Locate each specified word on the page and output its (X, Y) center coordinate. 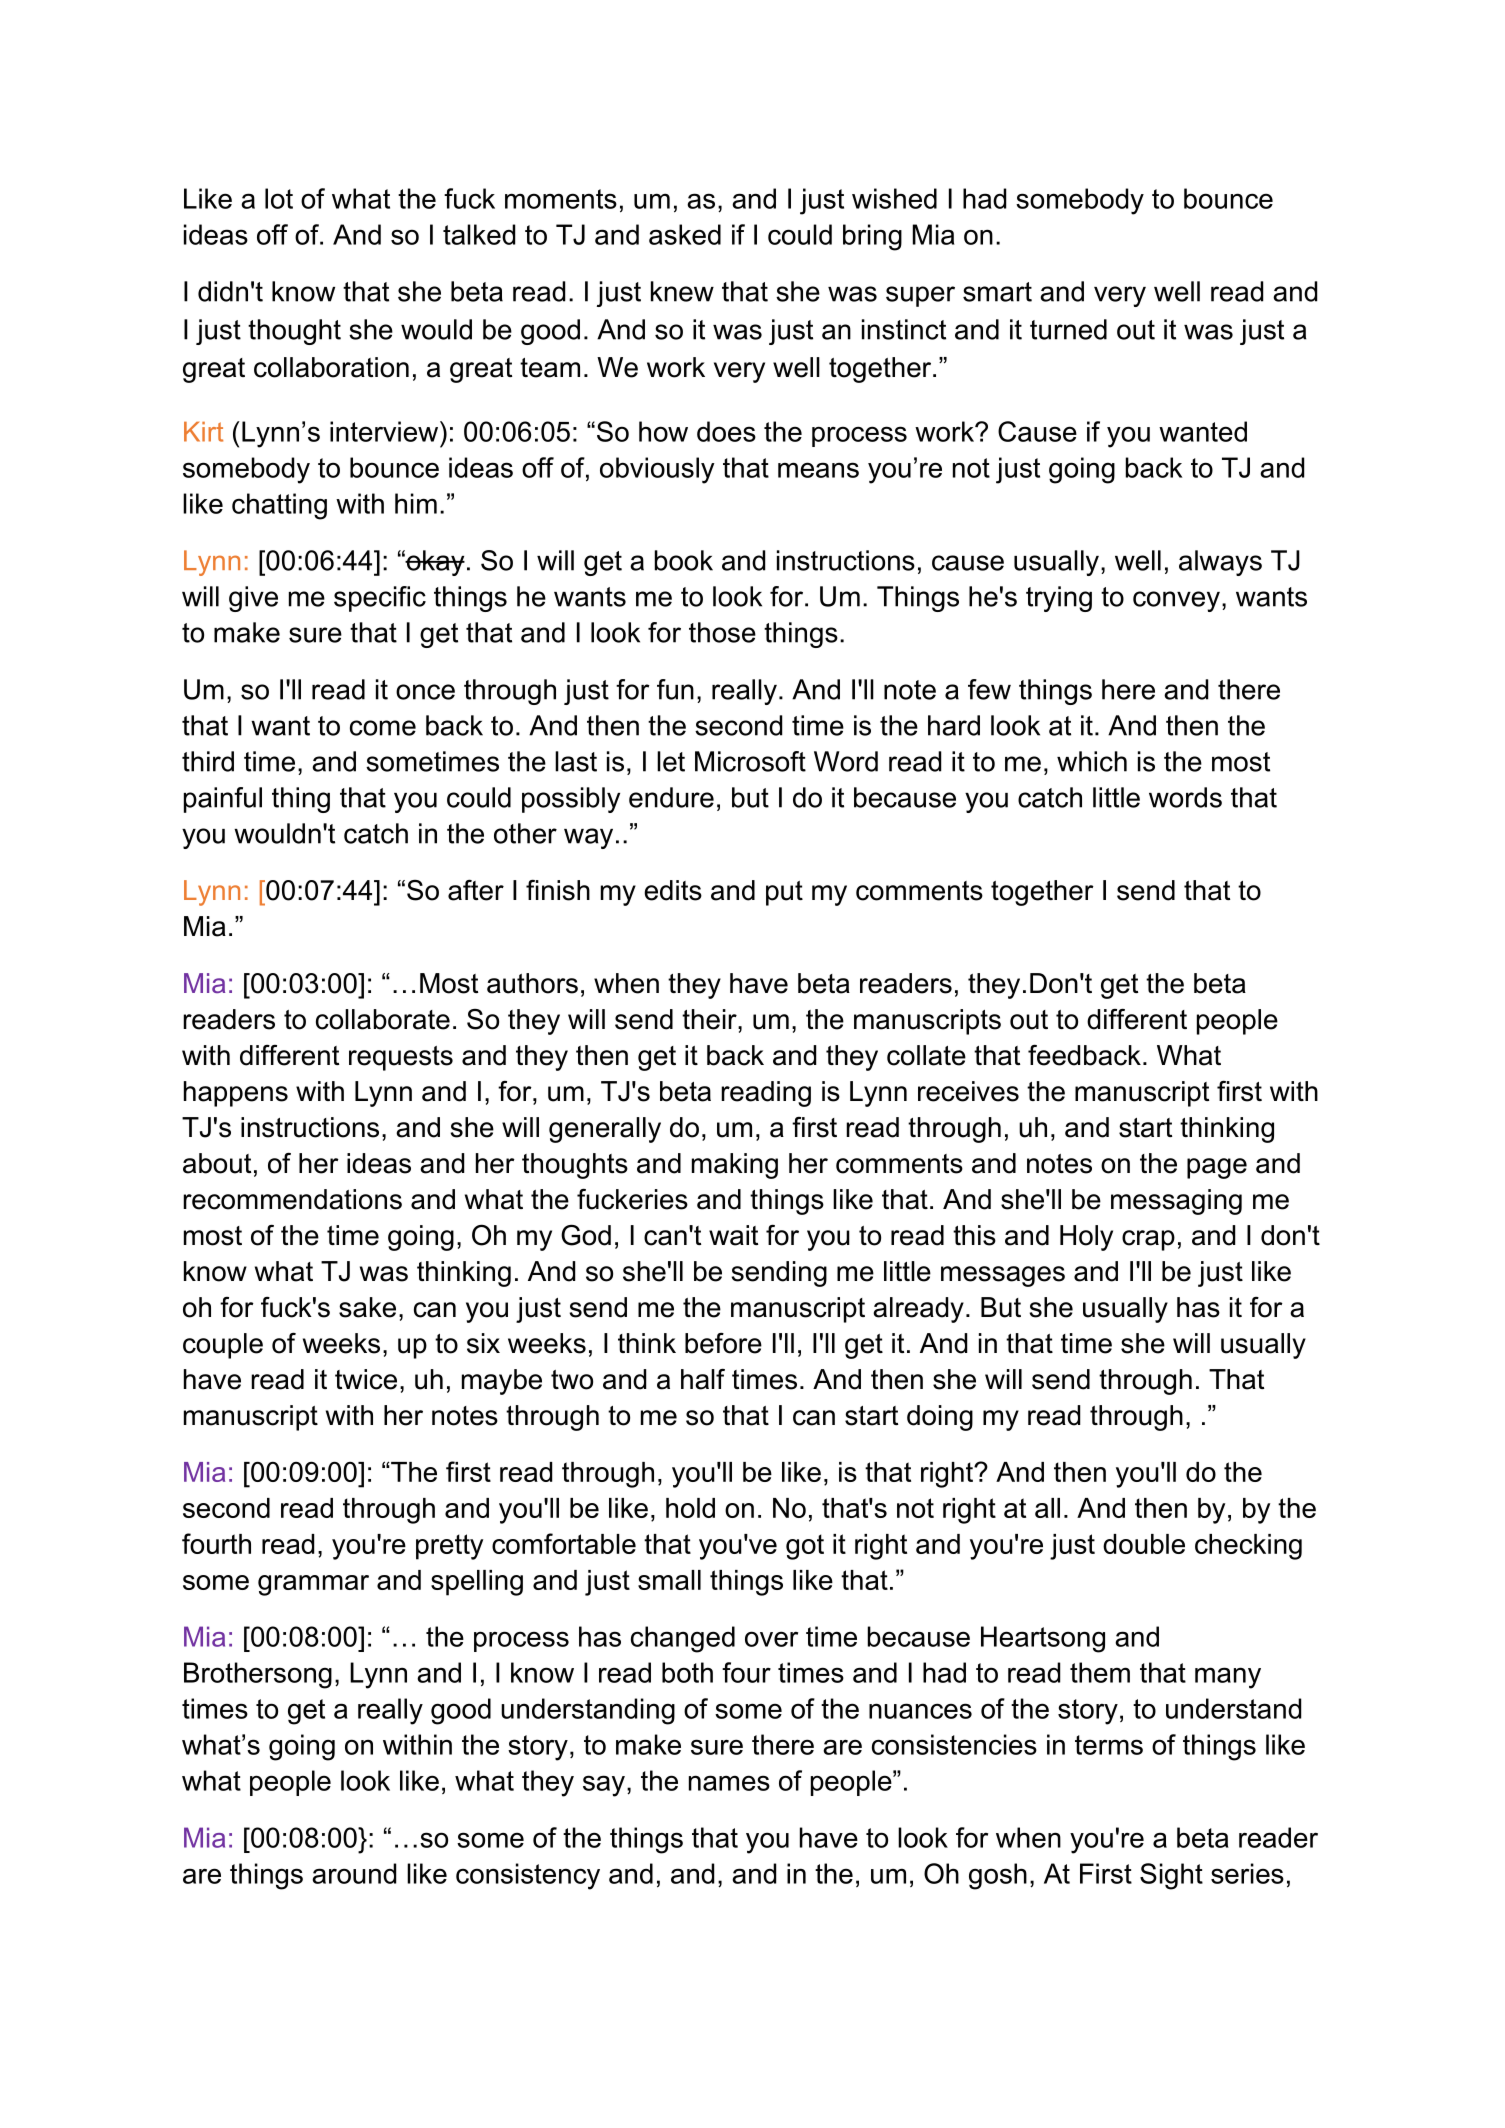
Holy (1086, 1238)
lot (279, 198)
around (354, 1873)
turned (1068, 329)
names (729, 1783)
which (1092, 761)
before (723, 1343)
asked (685, 234)
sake (367, 1307)
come (383, 728)
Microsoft (750, 761)
